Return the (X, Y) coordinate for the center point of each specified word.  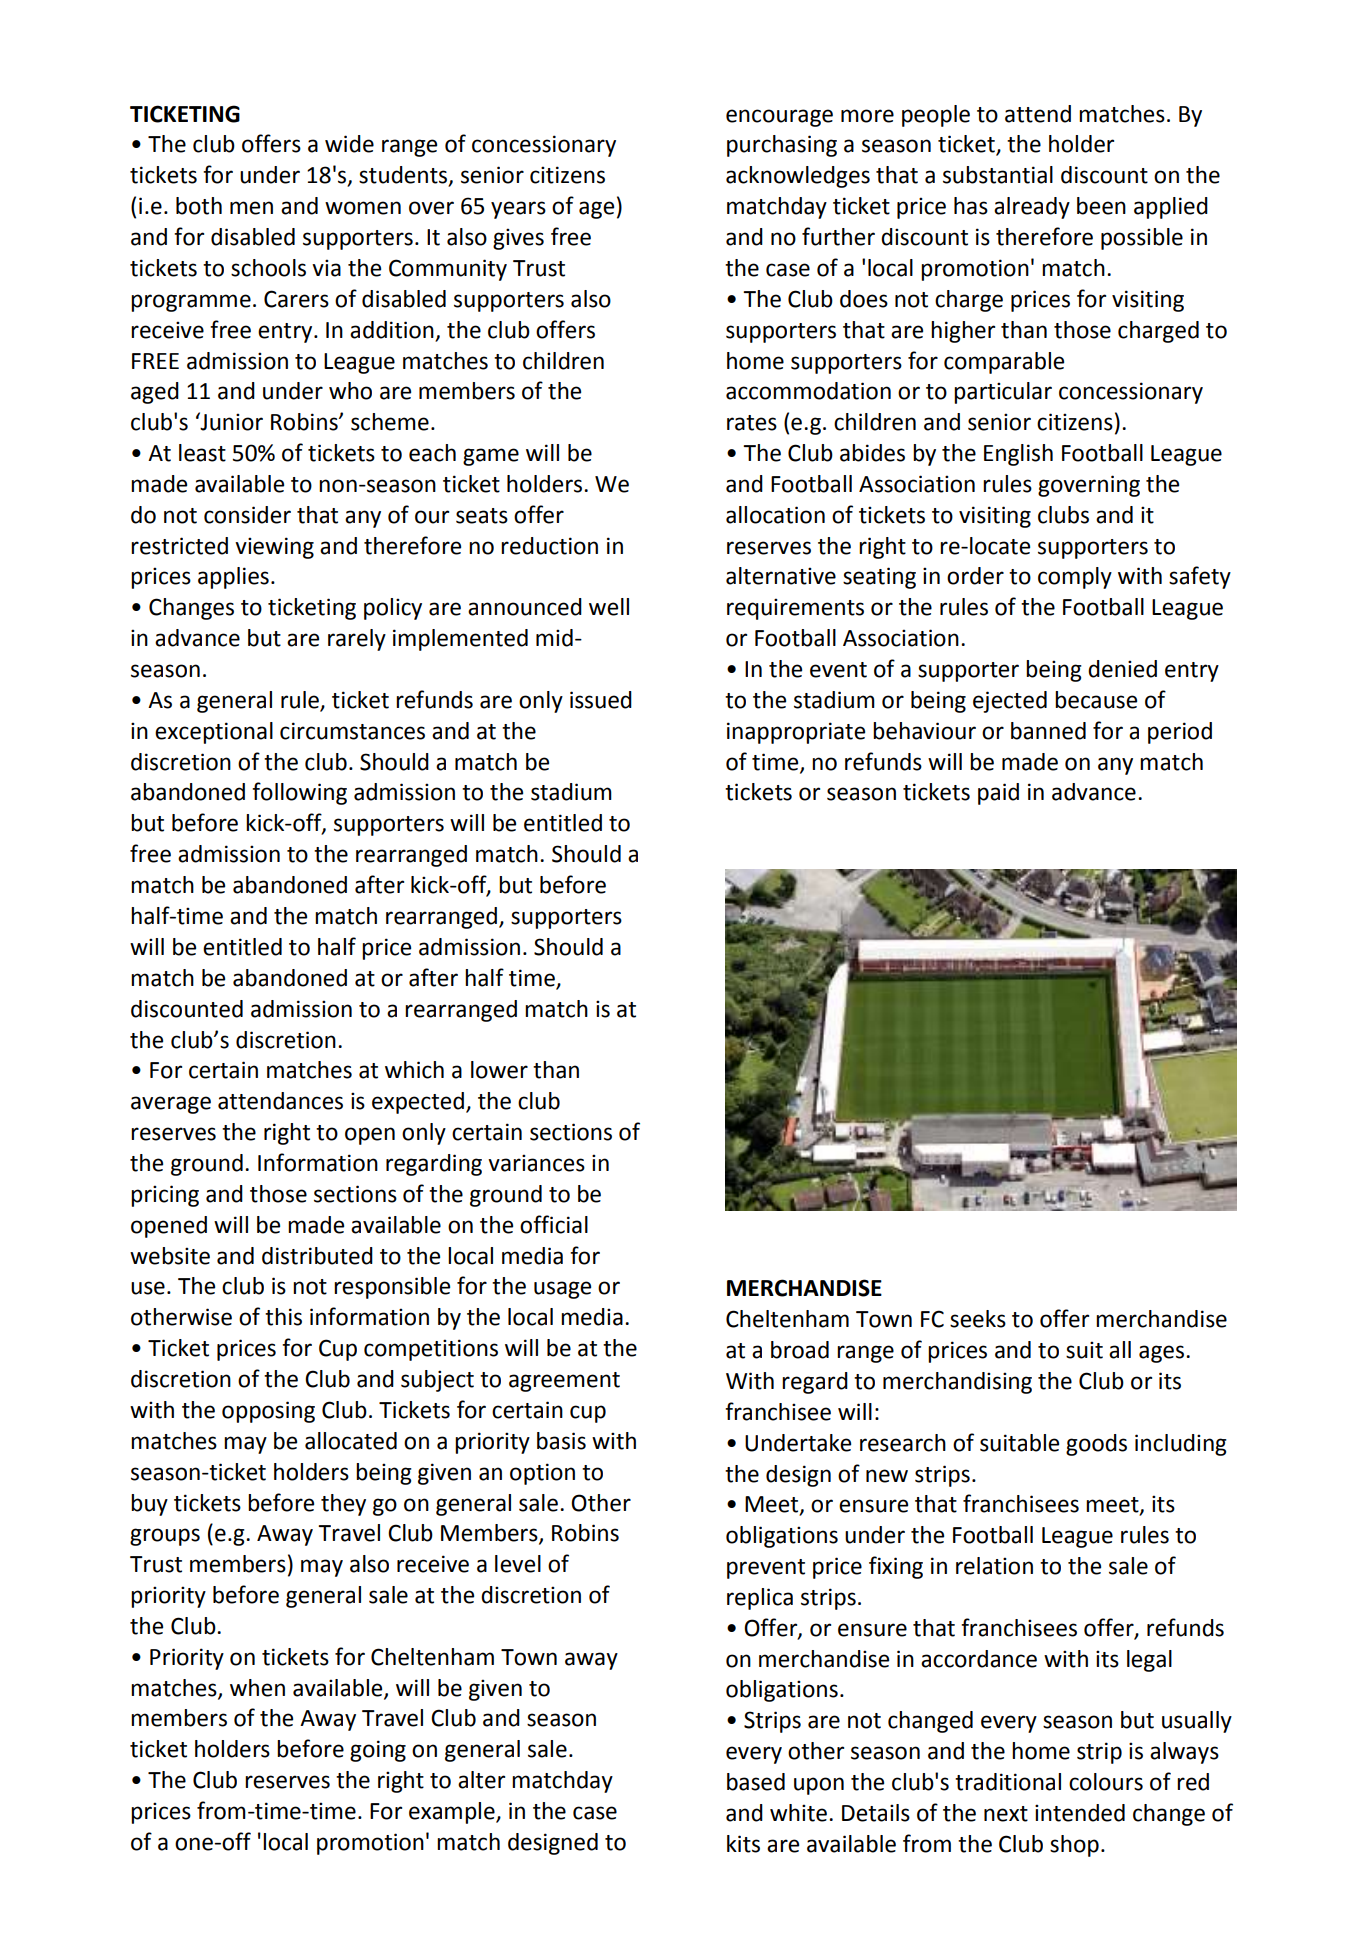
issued (601, 700)
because (1096, 700)
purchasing (782, 146)
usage (562, 1290)
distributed (317, 1256)
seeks (978, 1319)
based (756, 1782)
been (1101, 206)
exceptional (214, 733)
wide (349, 144)
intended (1080, 1813)
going (378, 1751)
